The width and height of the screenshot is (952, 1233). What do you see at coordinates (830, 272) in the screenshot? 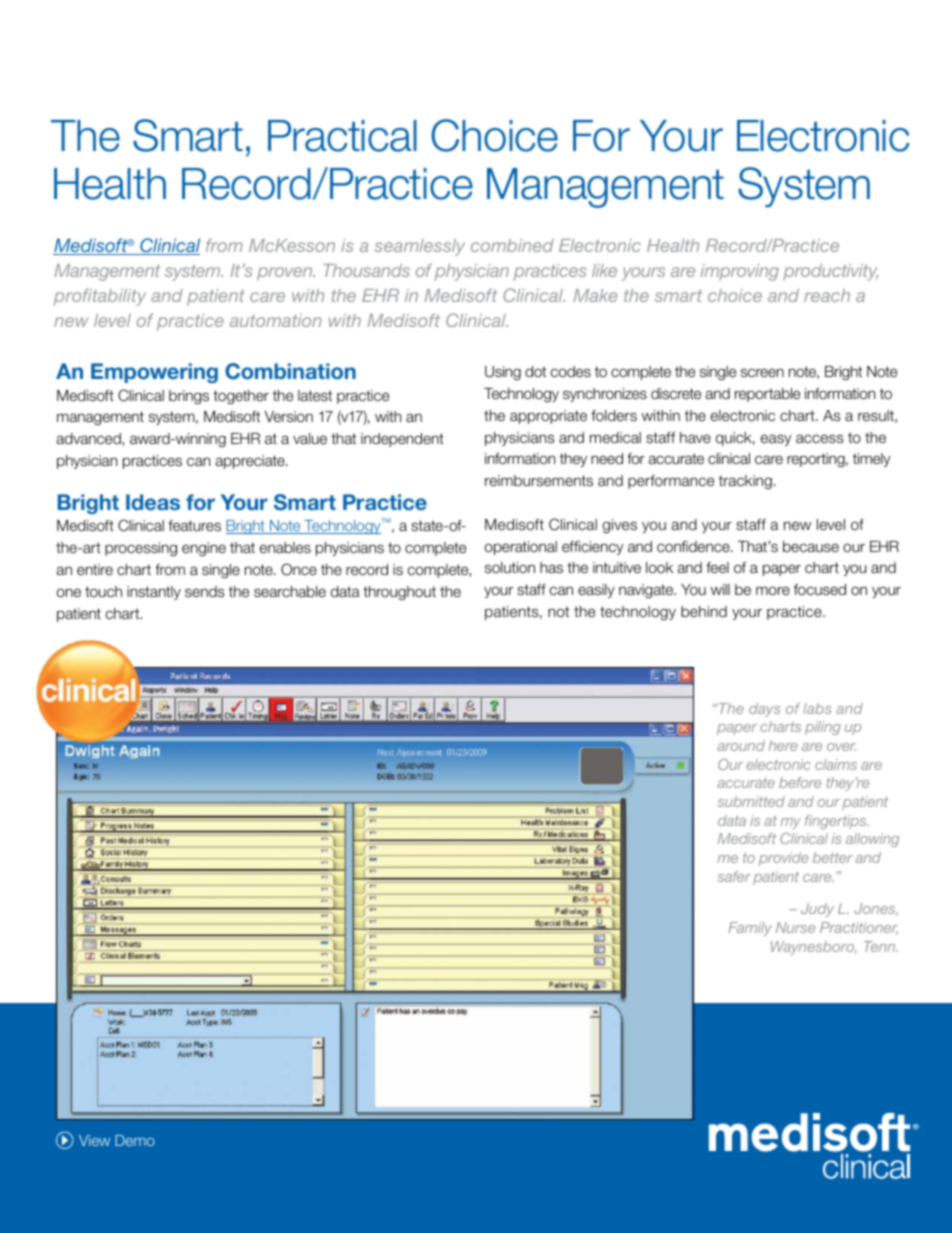
I see `productivity` at bounding box center [830, 272].
